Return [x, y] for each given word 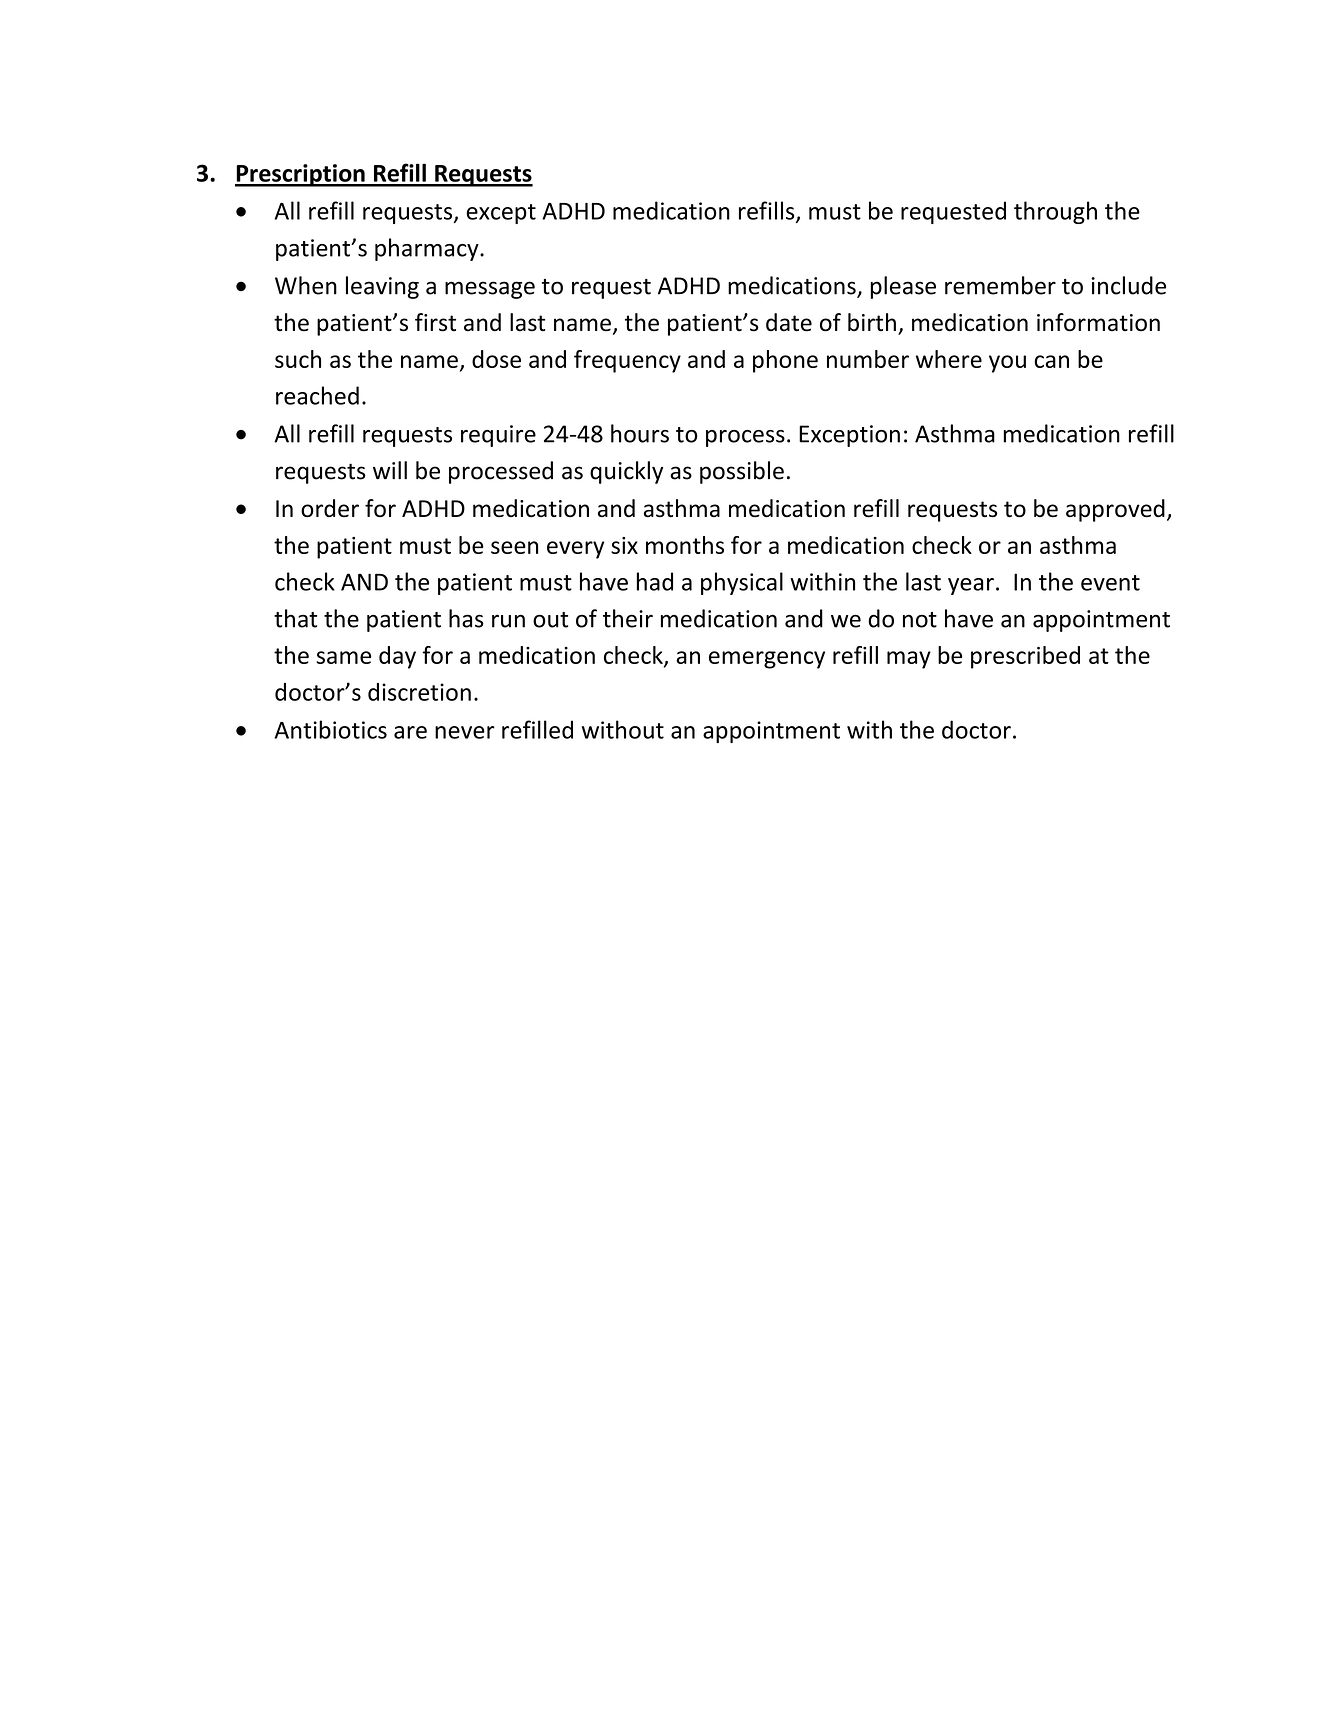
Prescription [301, 175]
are [410, 732]
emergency [767, 660]
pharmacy [428, 249]
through [1055, 212]
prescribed [1025, 657]
